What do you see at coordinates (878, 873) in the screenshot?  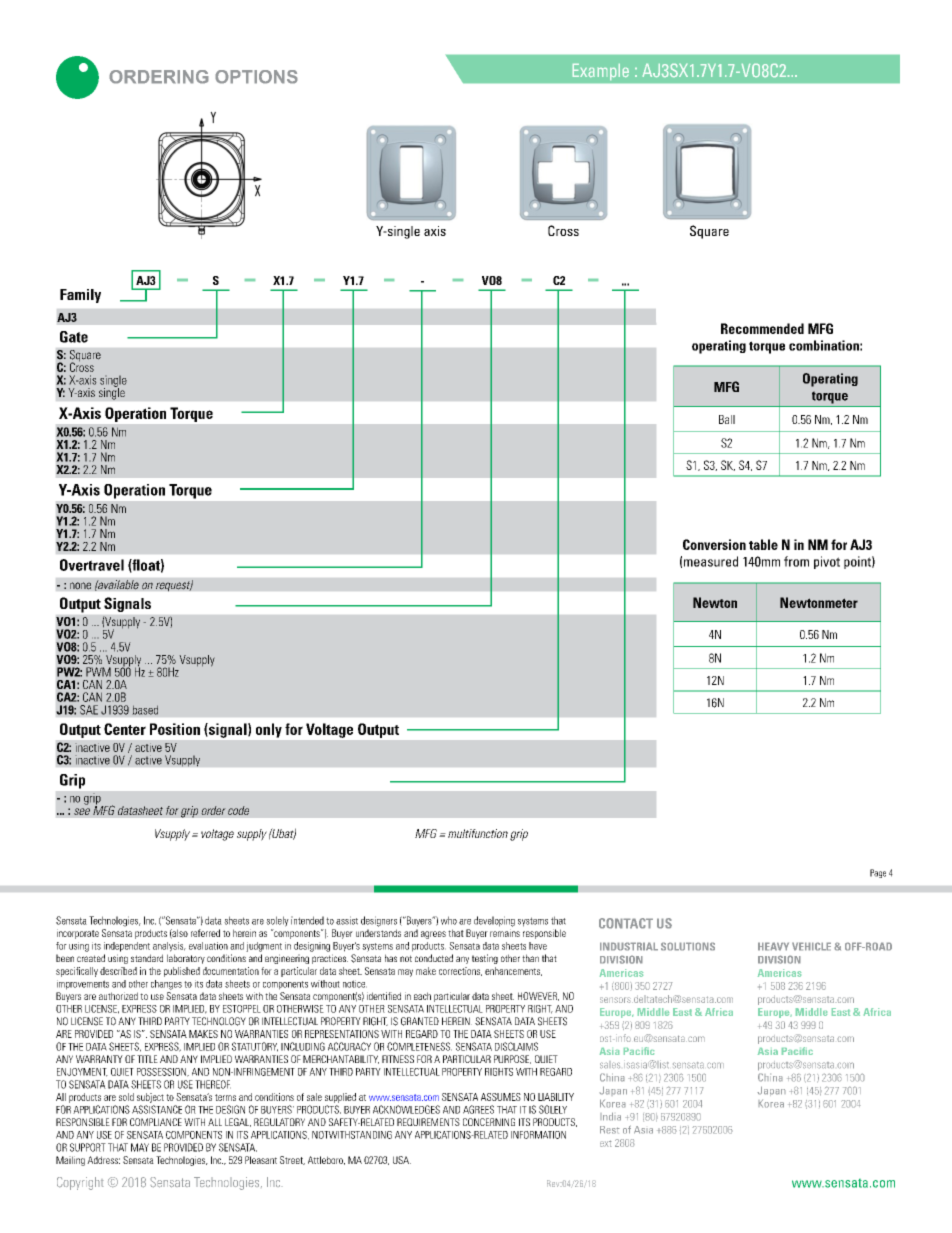 I see `Page` at bounding box center [878, 873].
